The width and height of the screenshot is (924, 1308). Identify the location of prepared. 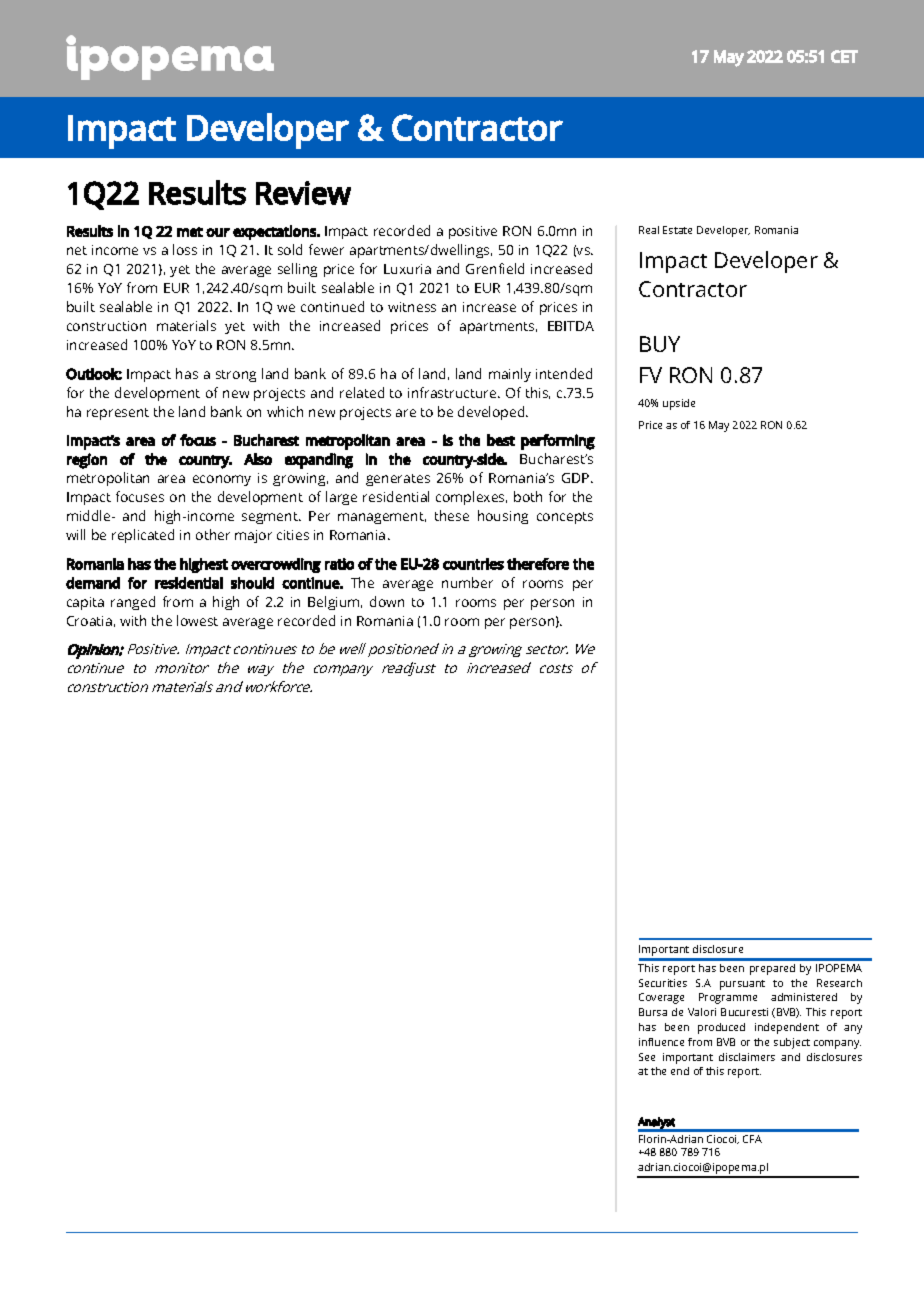
(772, 969).
